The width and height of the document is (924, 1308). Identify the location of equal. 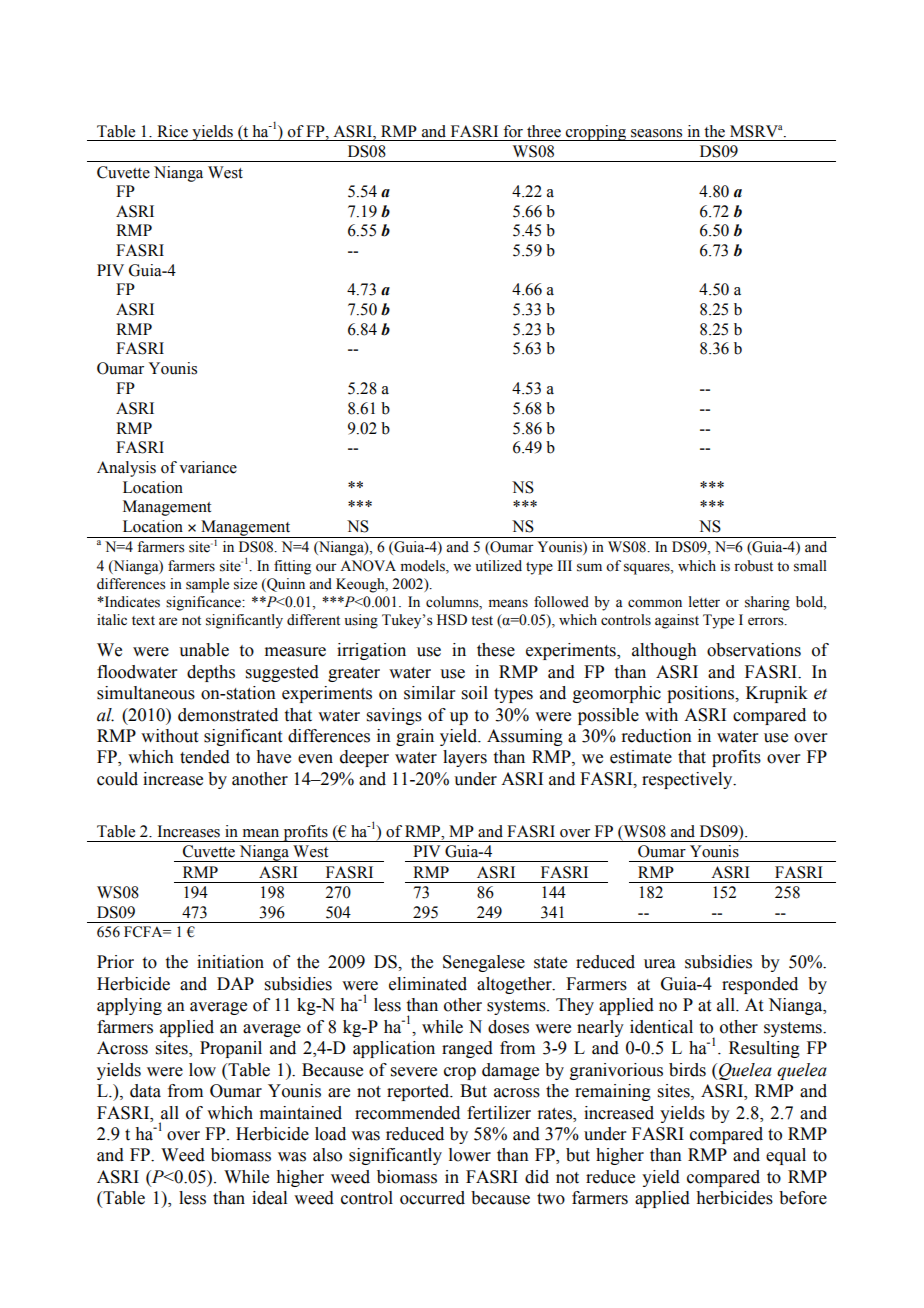
(786, 1156).
